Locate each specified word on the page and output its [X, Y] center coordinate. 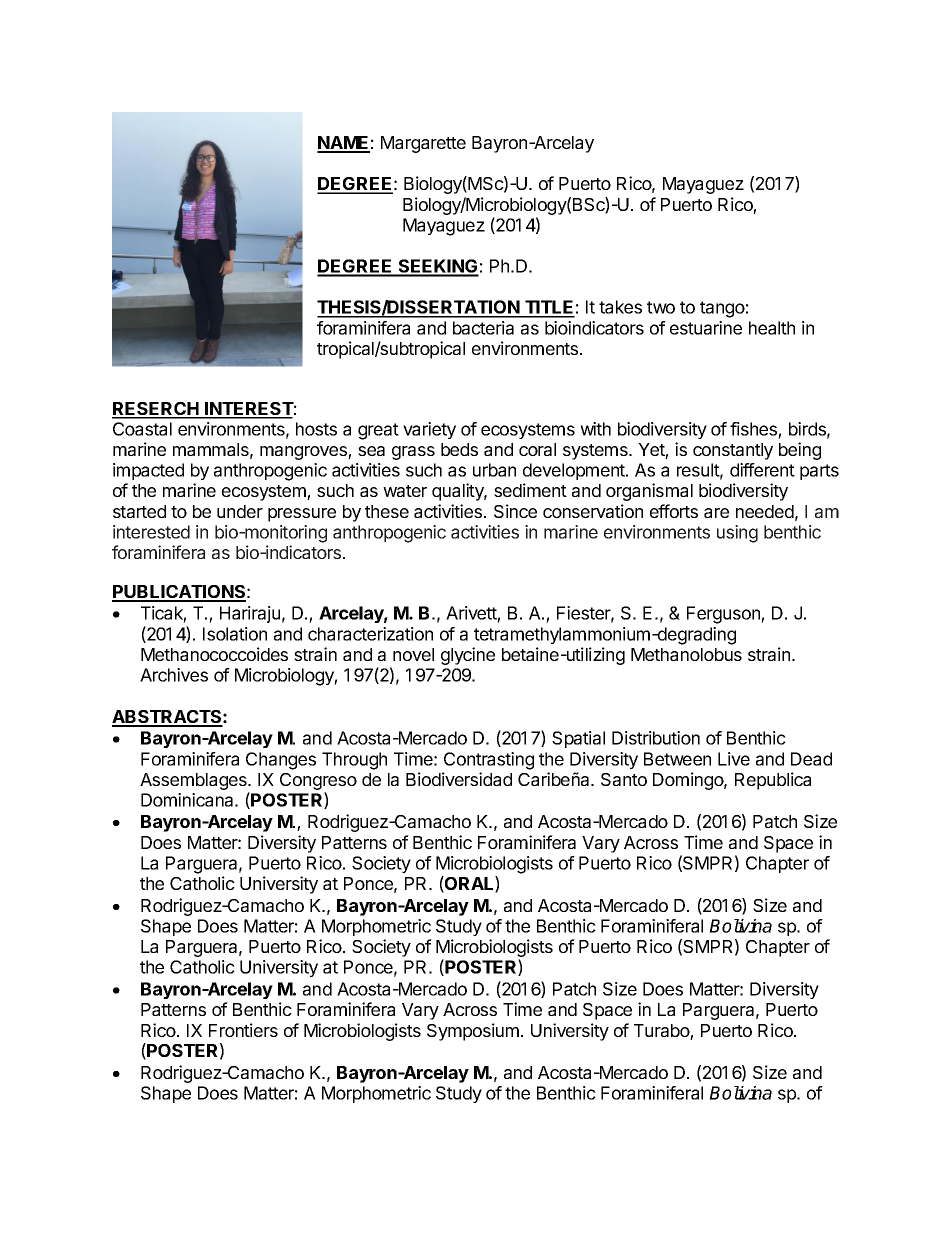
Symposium [473, 1032]
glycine [468, 656]
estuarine [706, 328]
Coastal [142, 429]
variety [429, 430]
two [661, 307]
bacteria [483, 328]
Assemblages [194, 783]
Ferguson [724, 615]
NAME [343, 144]
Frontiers [243, 1030]
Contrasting [489, 761]
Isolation [235, 634]
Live [734, 759]
